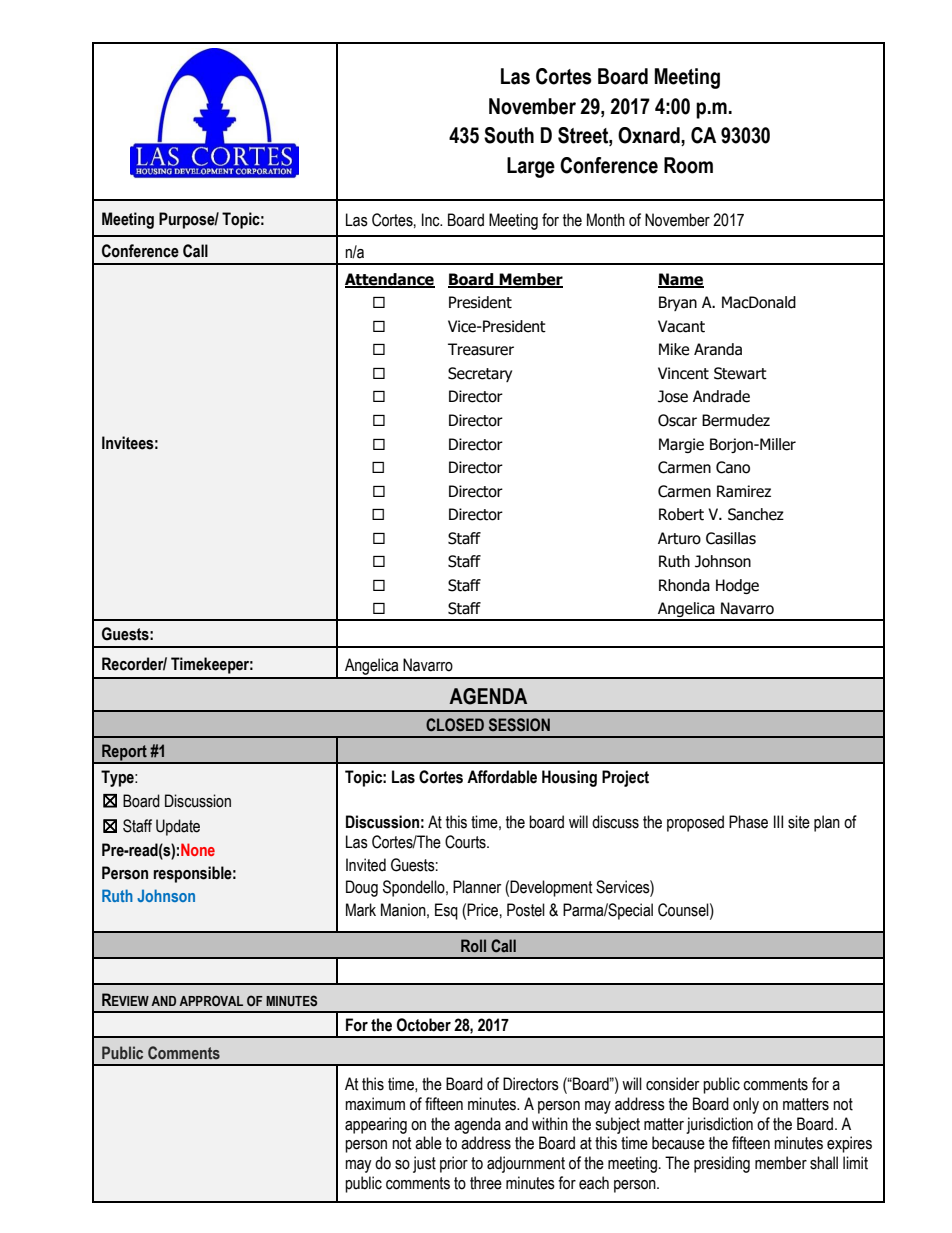  Describe the element at coordinates (526, 910) in the page. I see `Postel` at that location.
